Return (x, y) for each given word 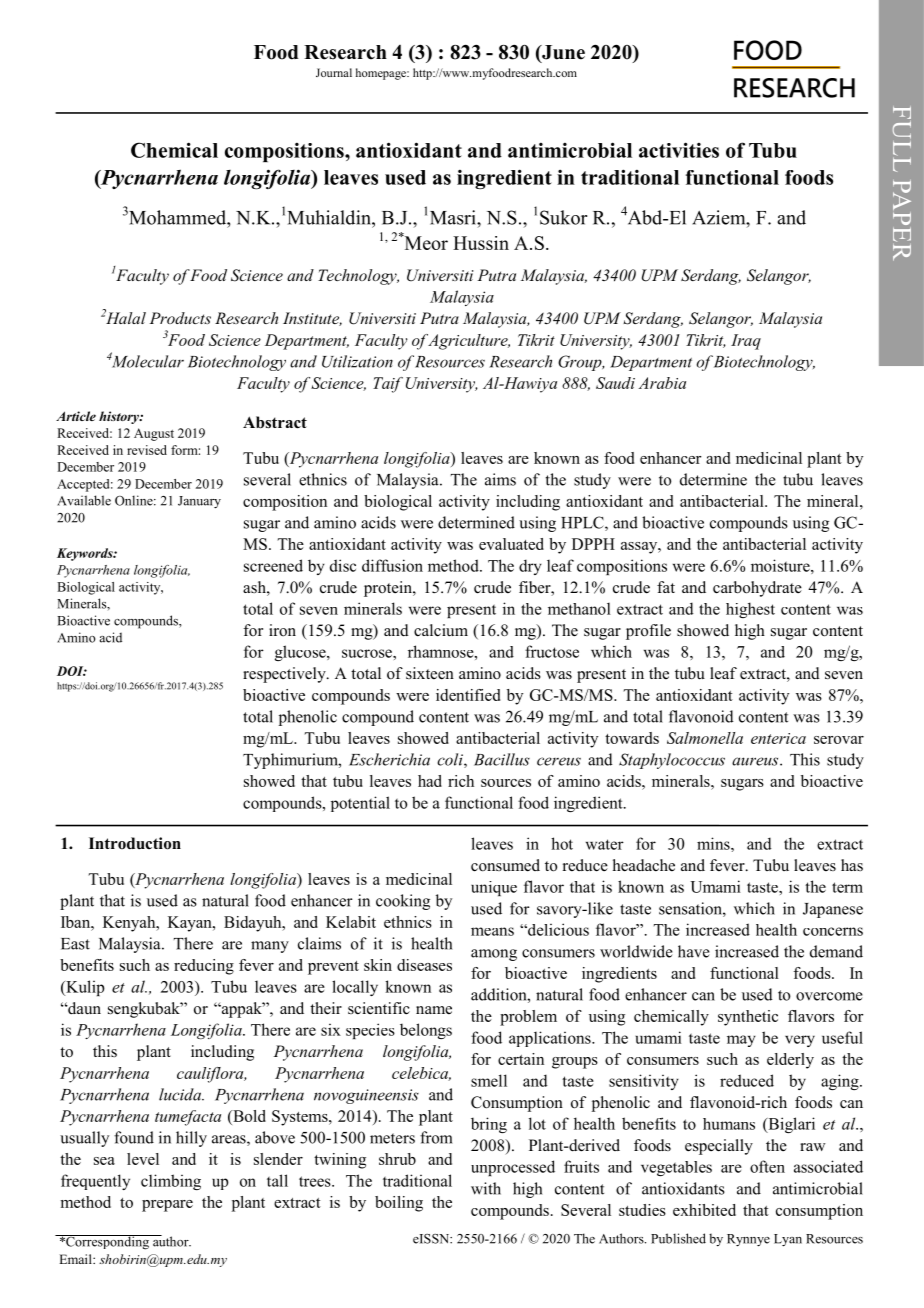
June (562, 53)
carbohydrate (757, 589)
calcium (441, 630)
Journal (334, 72)
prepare (167, 1206)
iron (282, 630)
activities (679, 150)
